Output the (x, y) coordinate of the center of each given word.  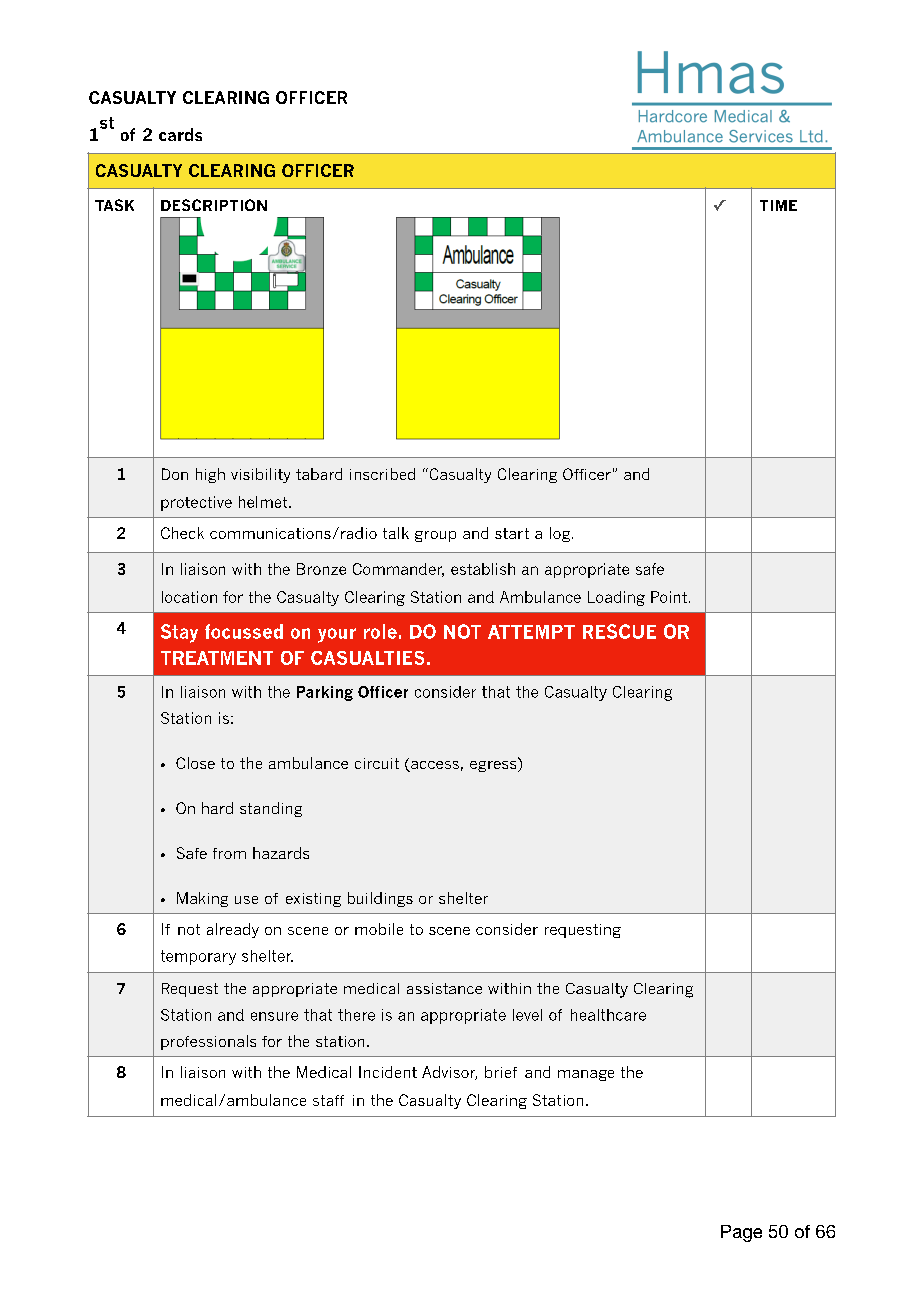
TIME (778, 205)
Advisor (449, 1073)
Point (669, 597)
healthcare (608, 1015)
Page (741, 1233)
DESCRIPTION (214, 205)
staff (328, 1100)
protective (196, 503)
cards (180, 134)
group (435, 536)
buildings (380, 899)
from (229, 853)
